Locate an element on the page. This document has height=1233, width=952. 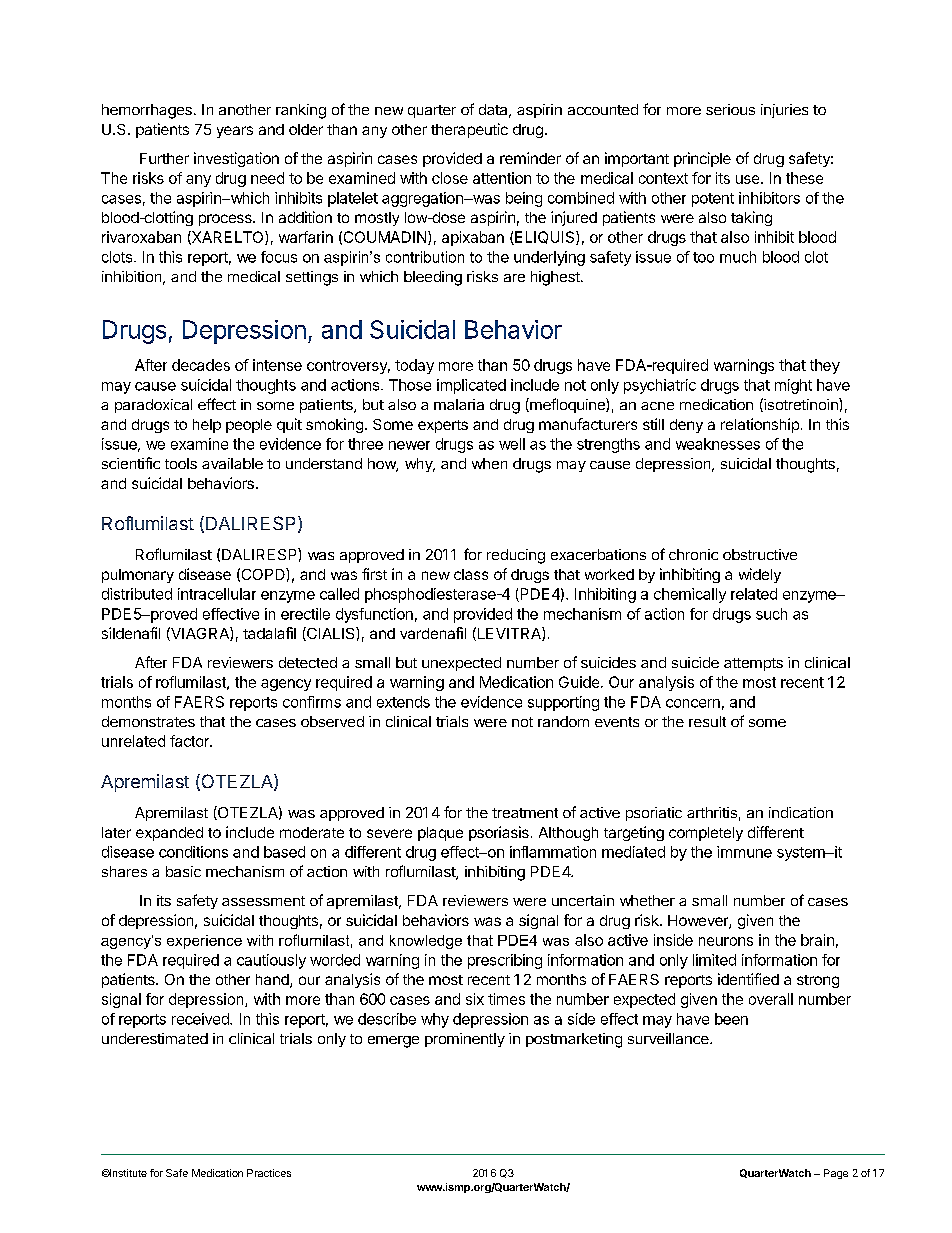
might is located at coordinates (793, 386).
